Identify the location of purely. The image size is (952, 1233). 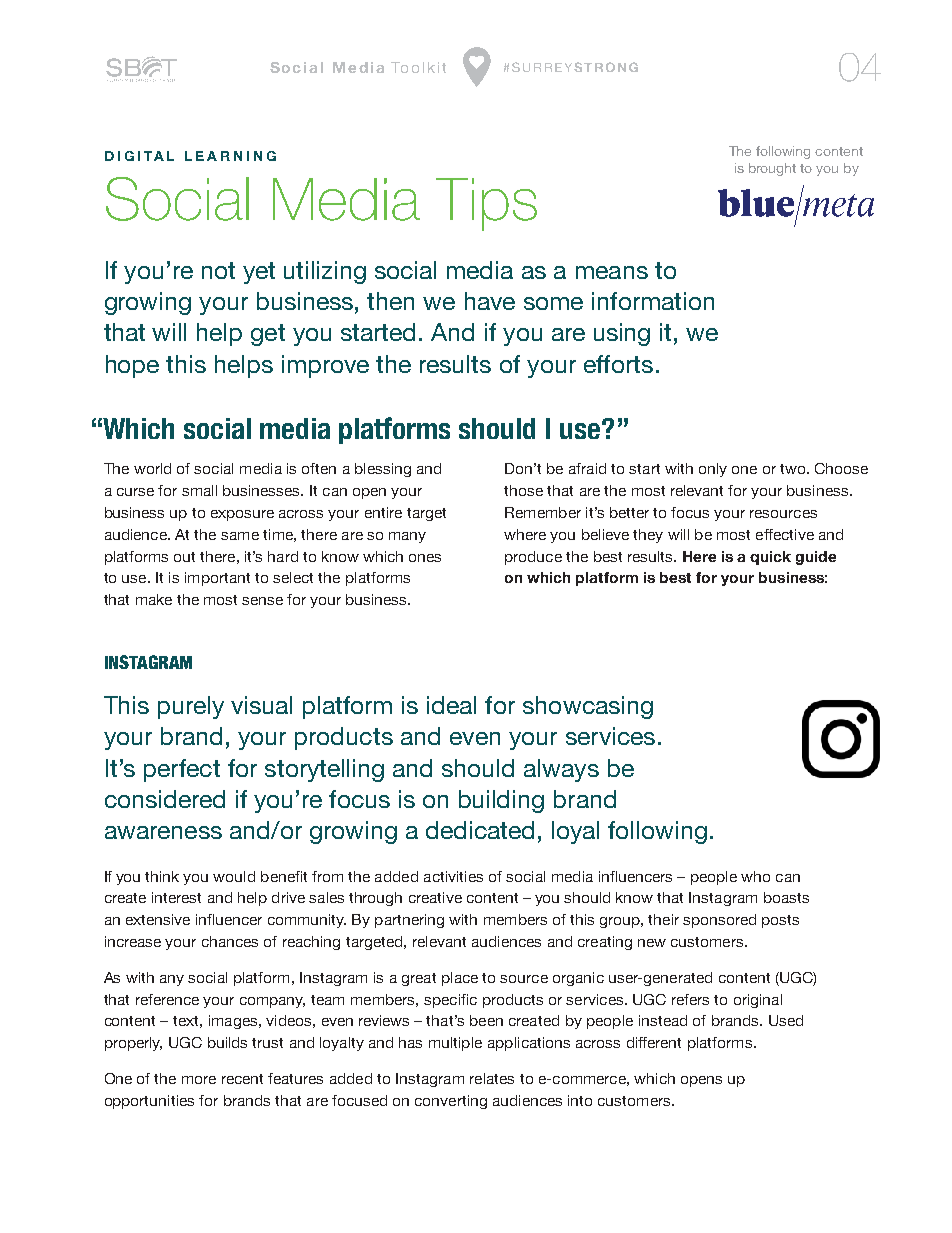
(191, 707).
